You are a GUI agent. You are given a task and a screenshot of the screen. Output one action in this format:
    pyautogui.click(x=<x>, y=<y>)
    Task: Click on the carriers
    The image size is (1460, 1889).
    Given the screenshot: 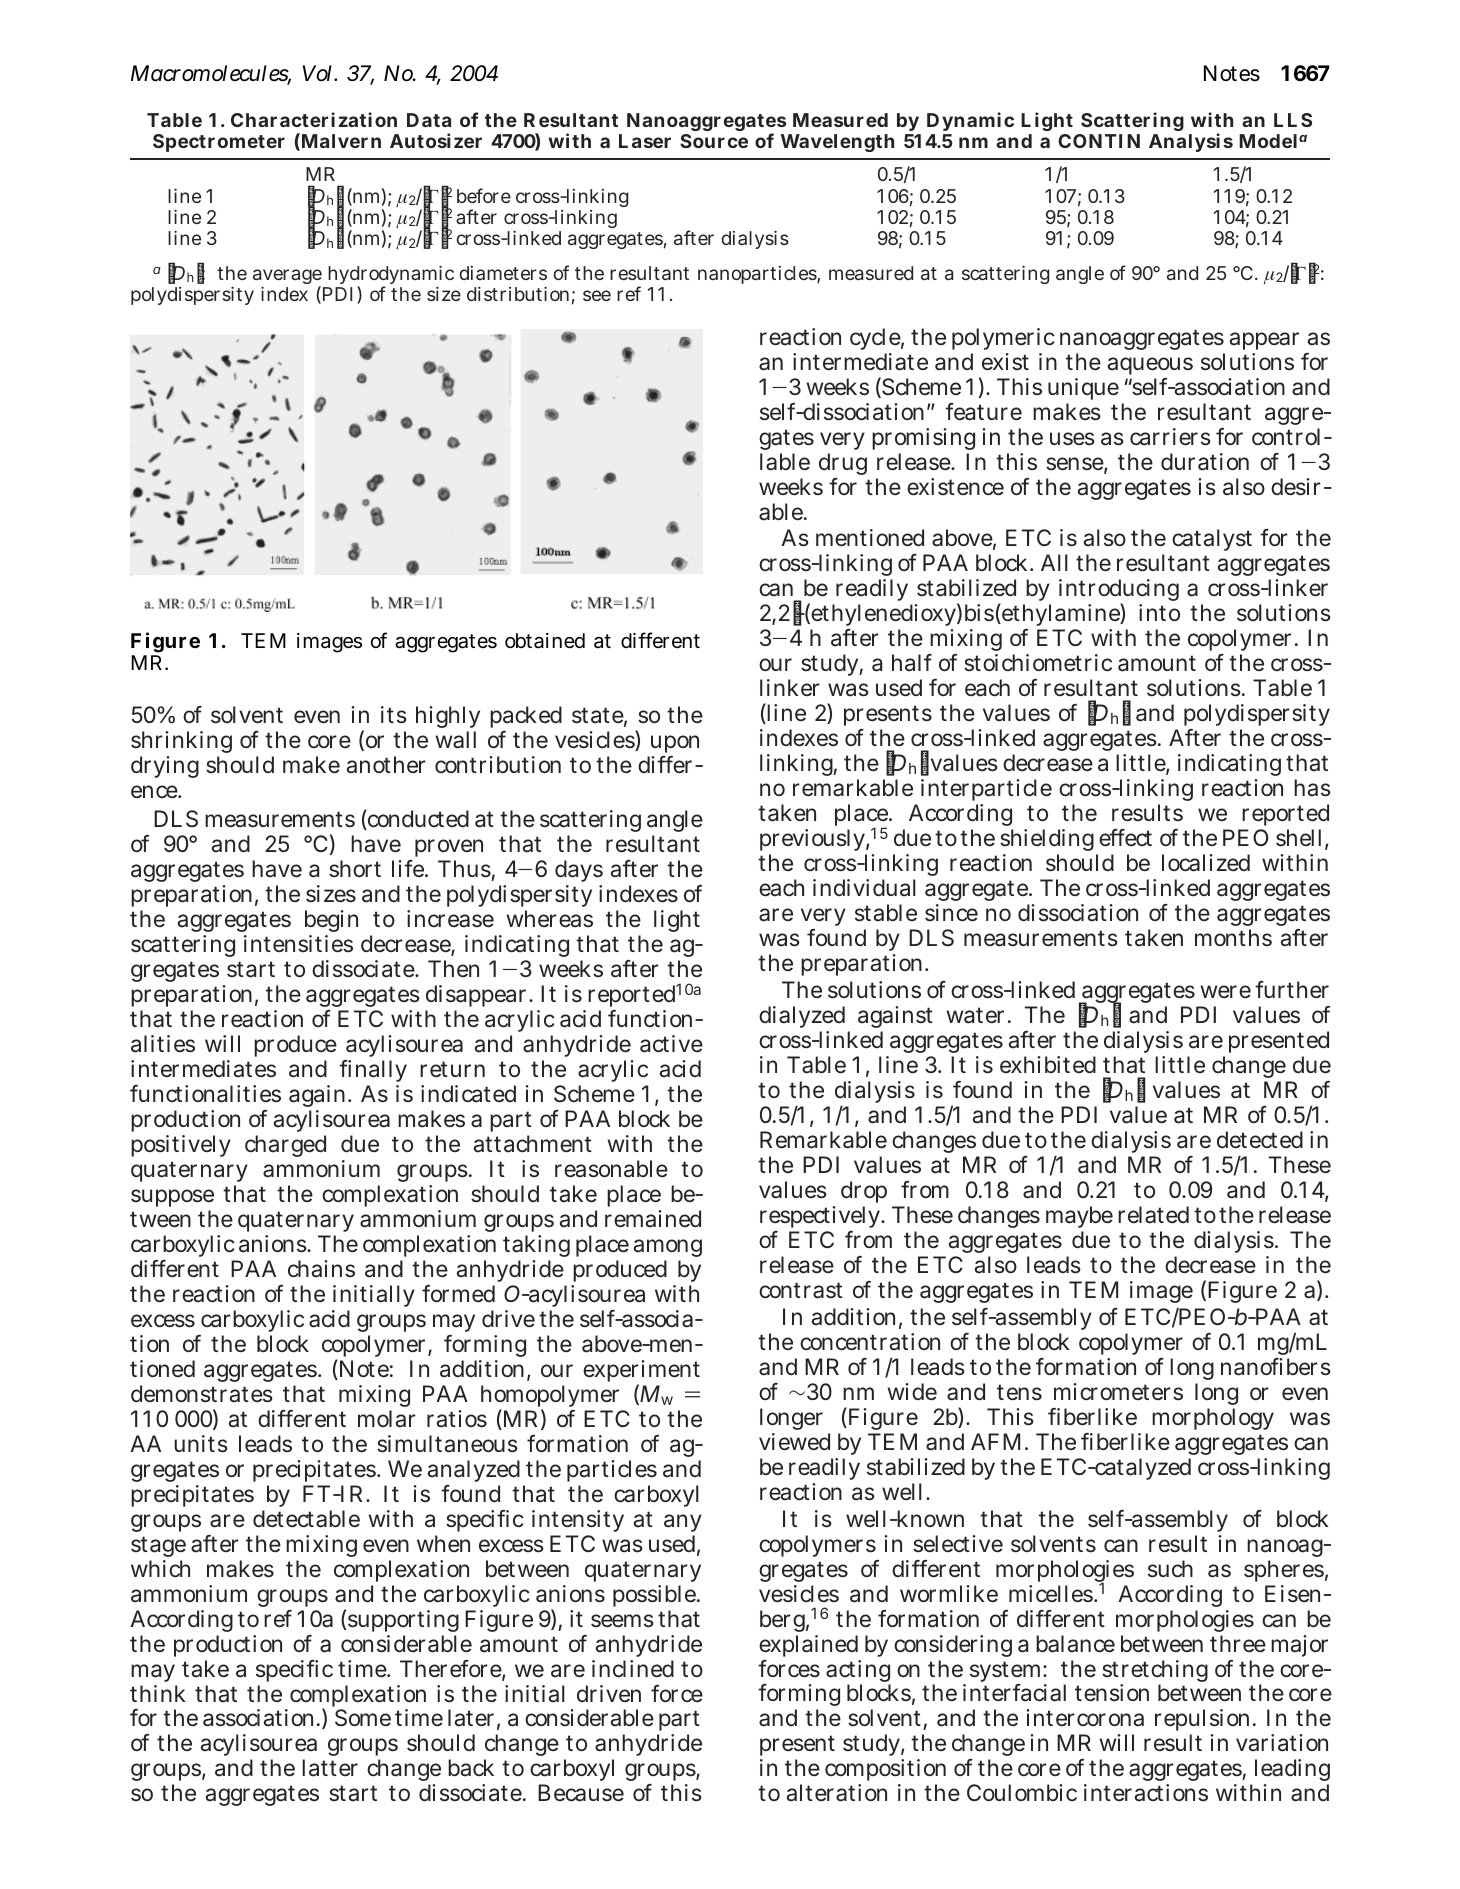 What is the action you would take?
    pyautogui.click(x=1170, y=437)
